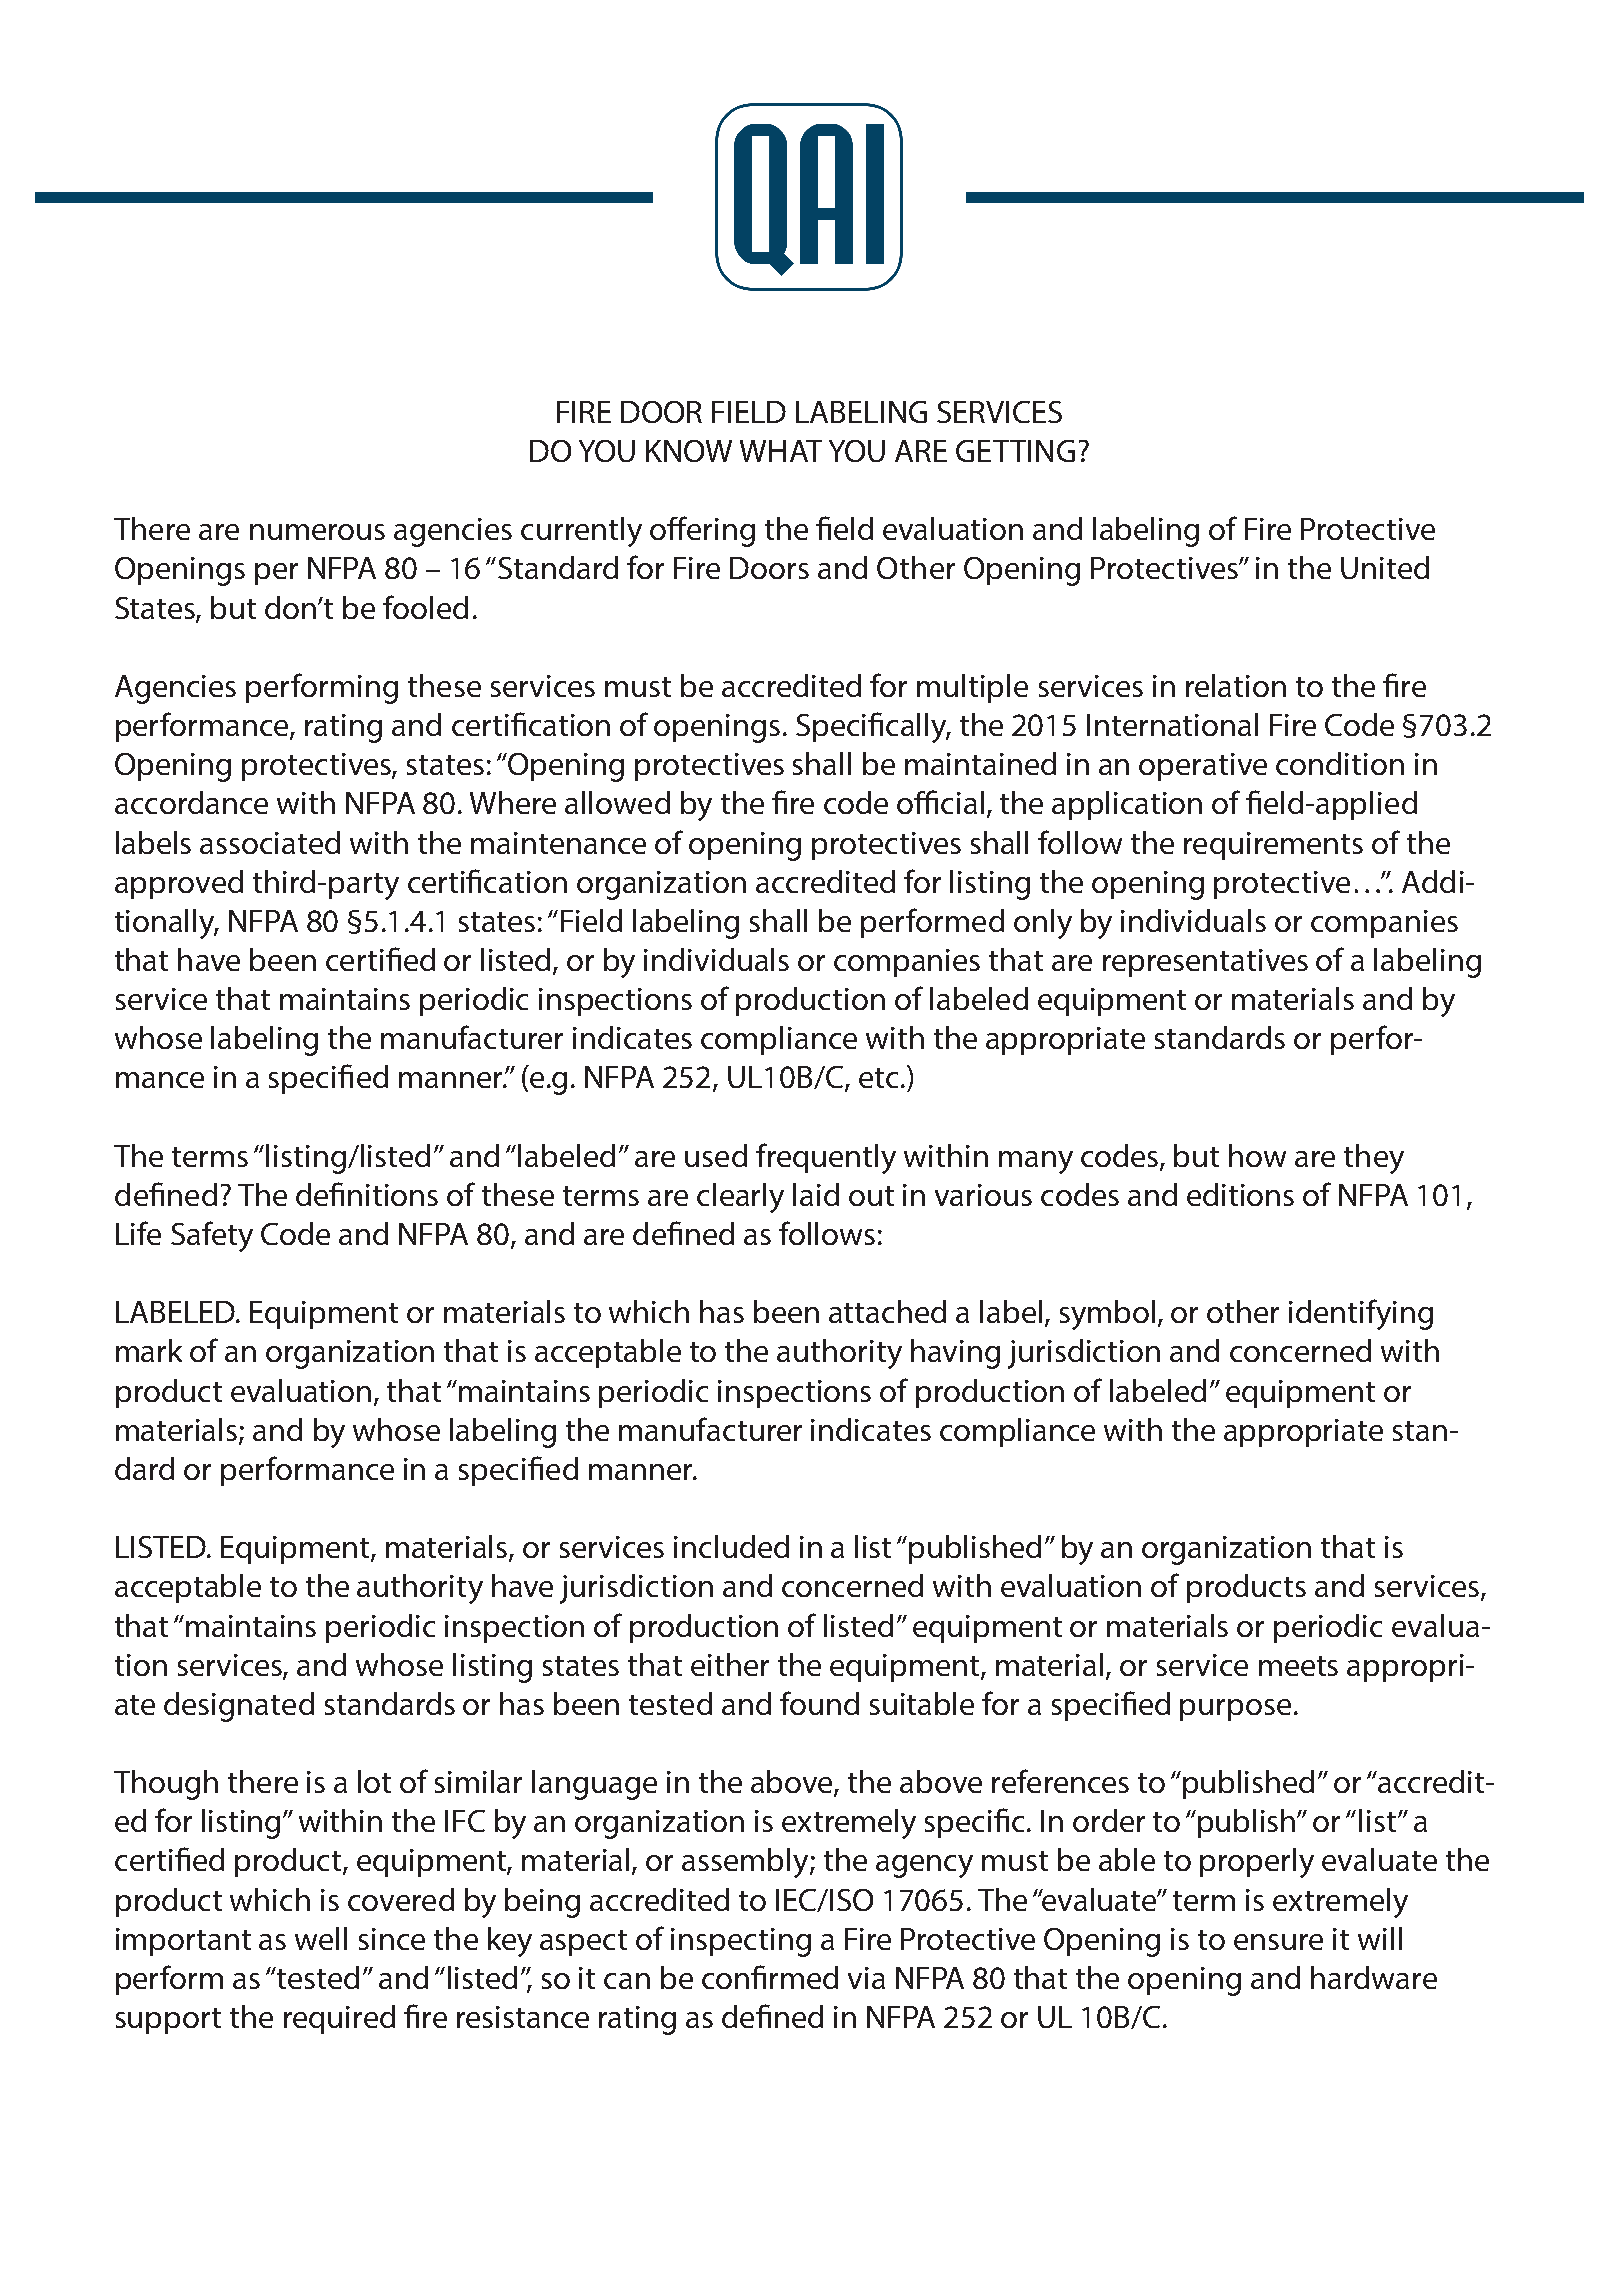  Describe the element at coordinates (1257, 1155) in the screenshot. I see `how` at that location.
